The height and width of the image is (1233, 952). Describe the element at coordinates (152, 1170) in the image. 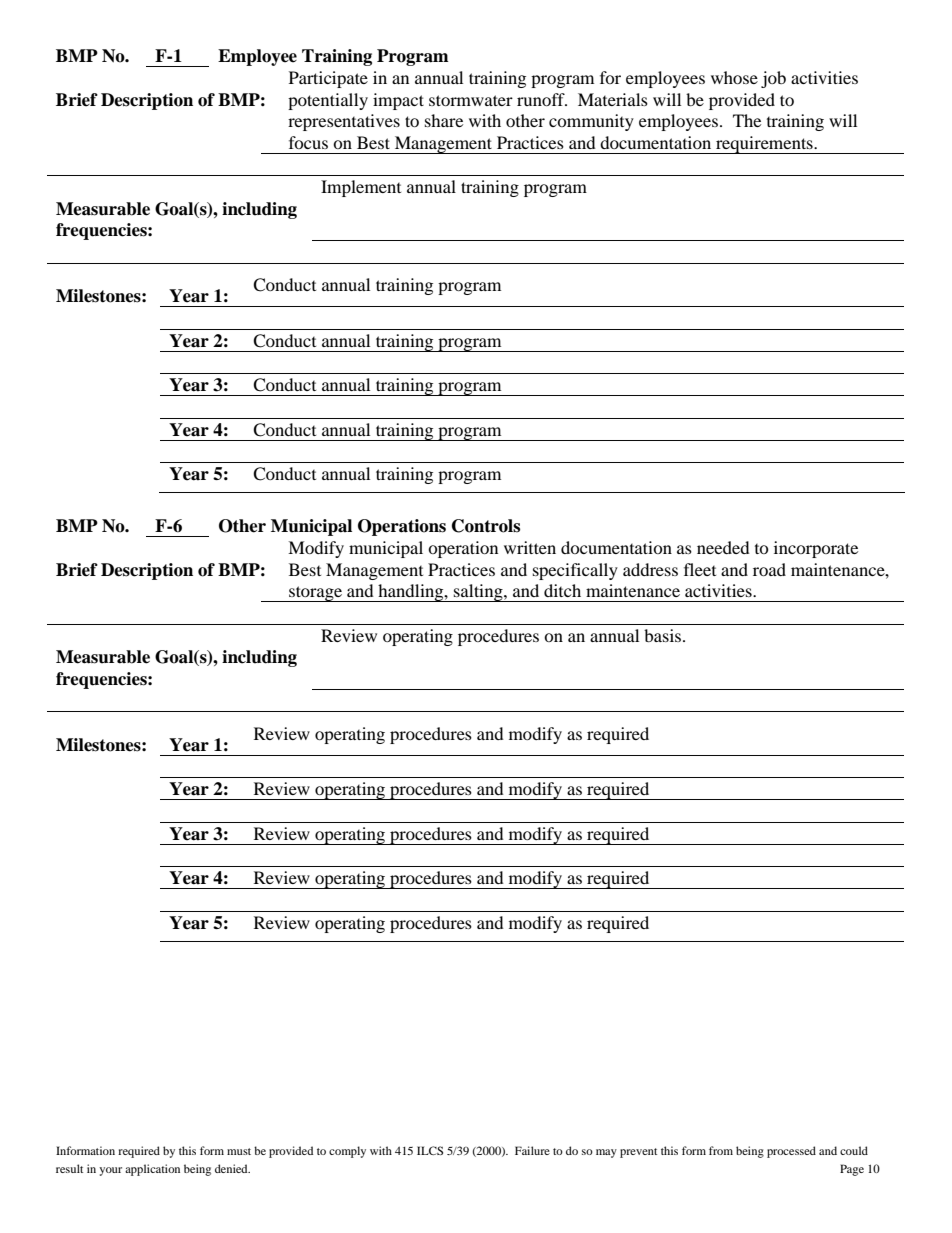

I see `application` at that location.
